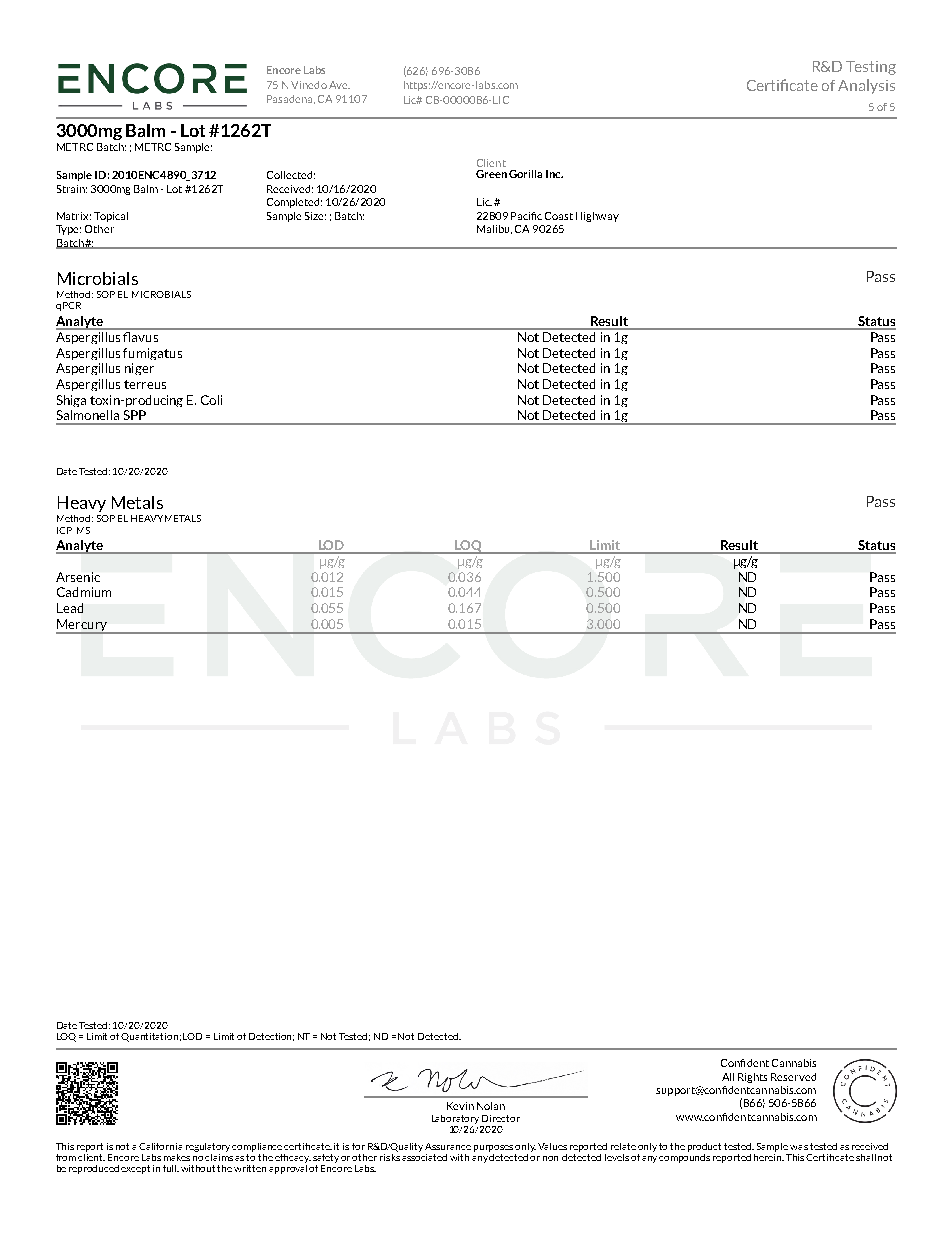  I want to click on Reserved, so click(793, 1077).
